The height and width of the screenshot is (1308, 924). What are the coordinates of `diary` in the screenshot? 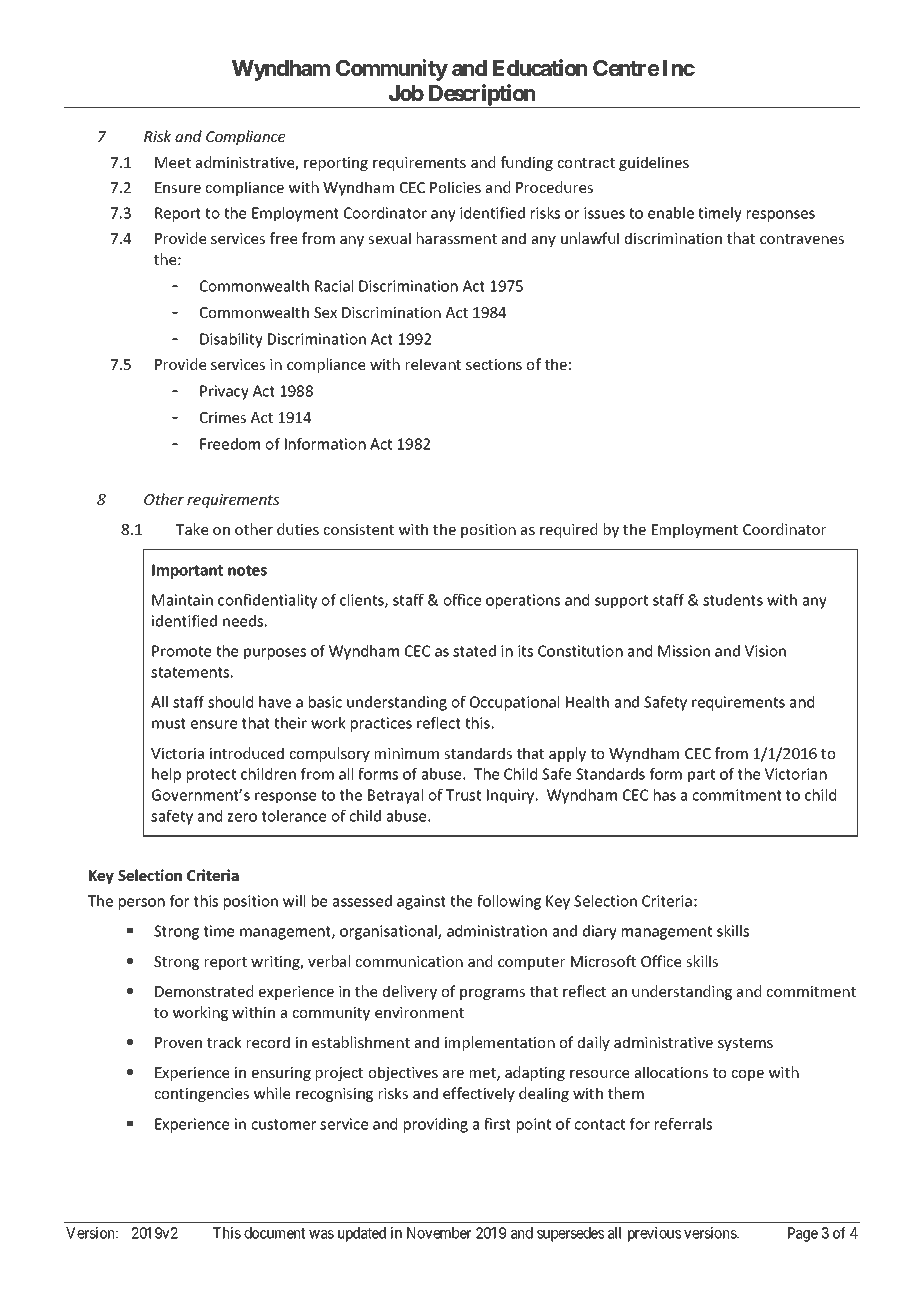 It's located at (600, 932).
